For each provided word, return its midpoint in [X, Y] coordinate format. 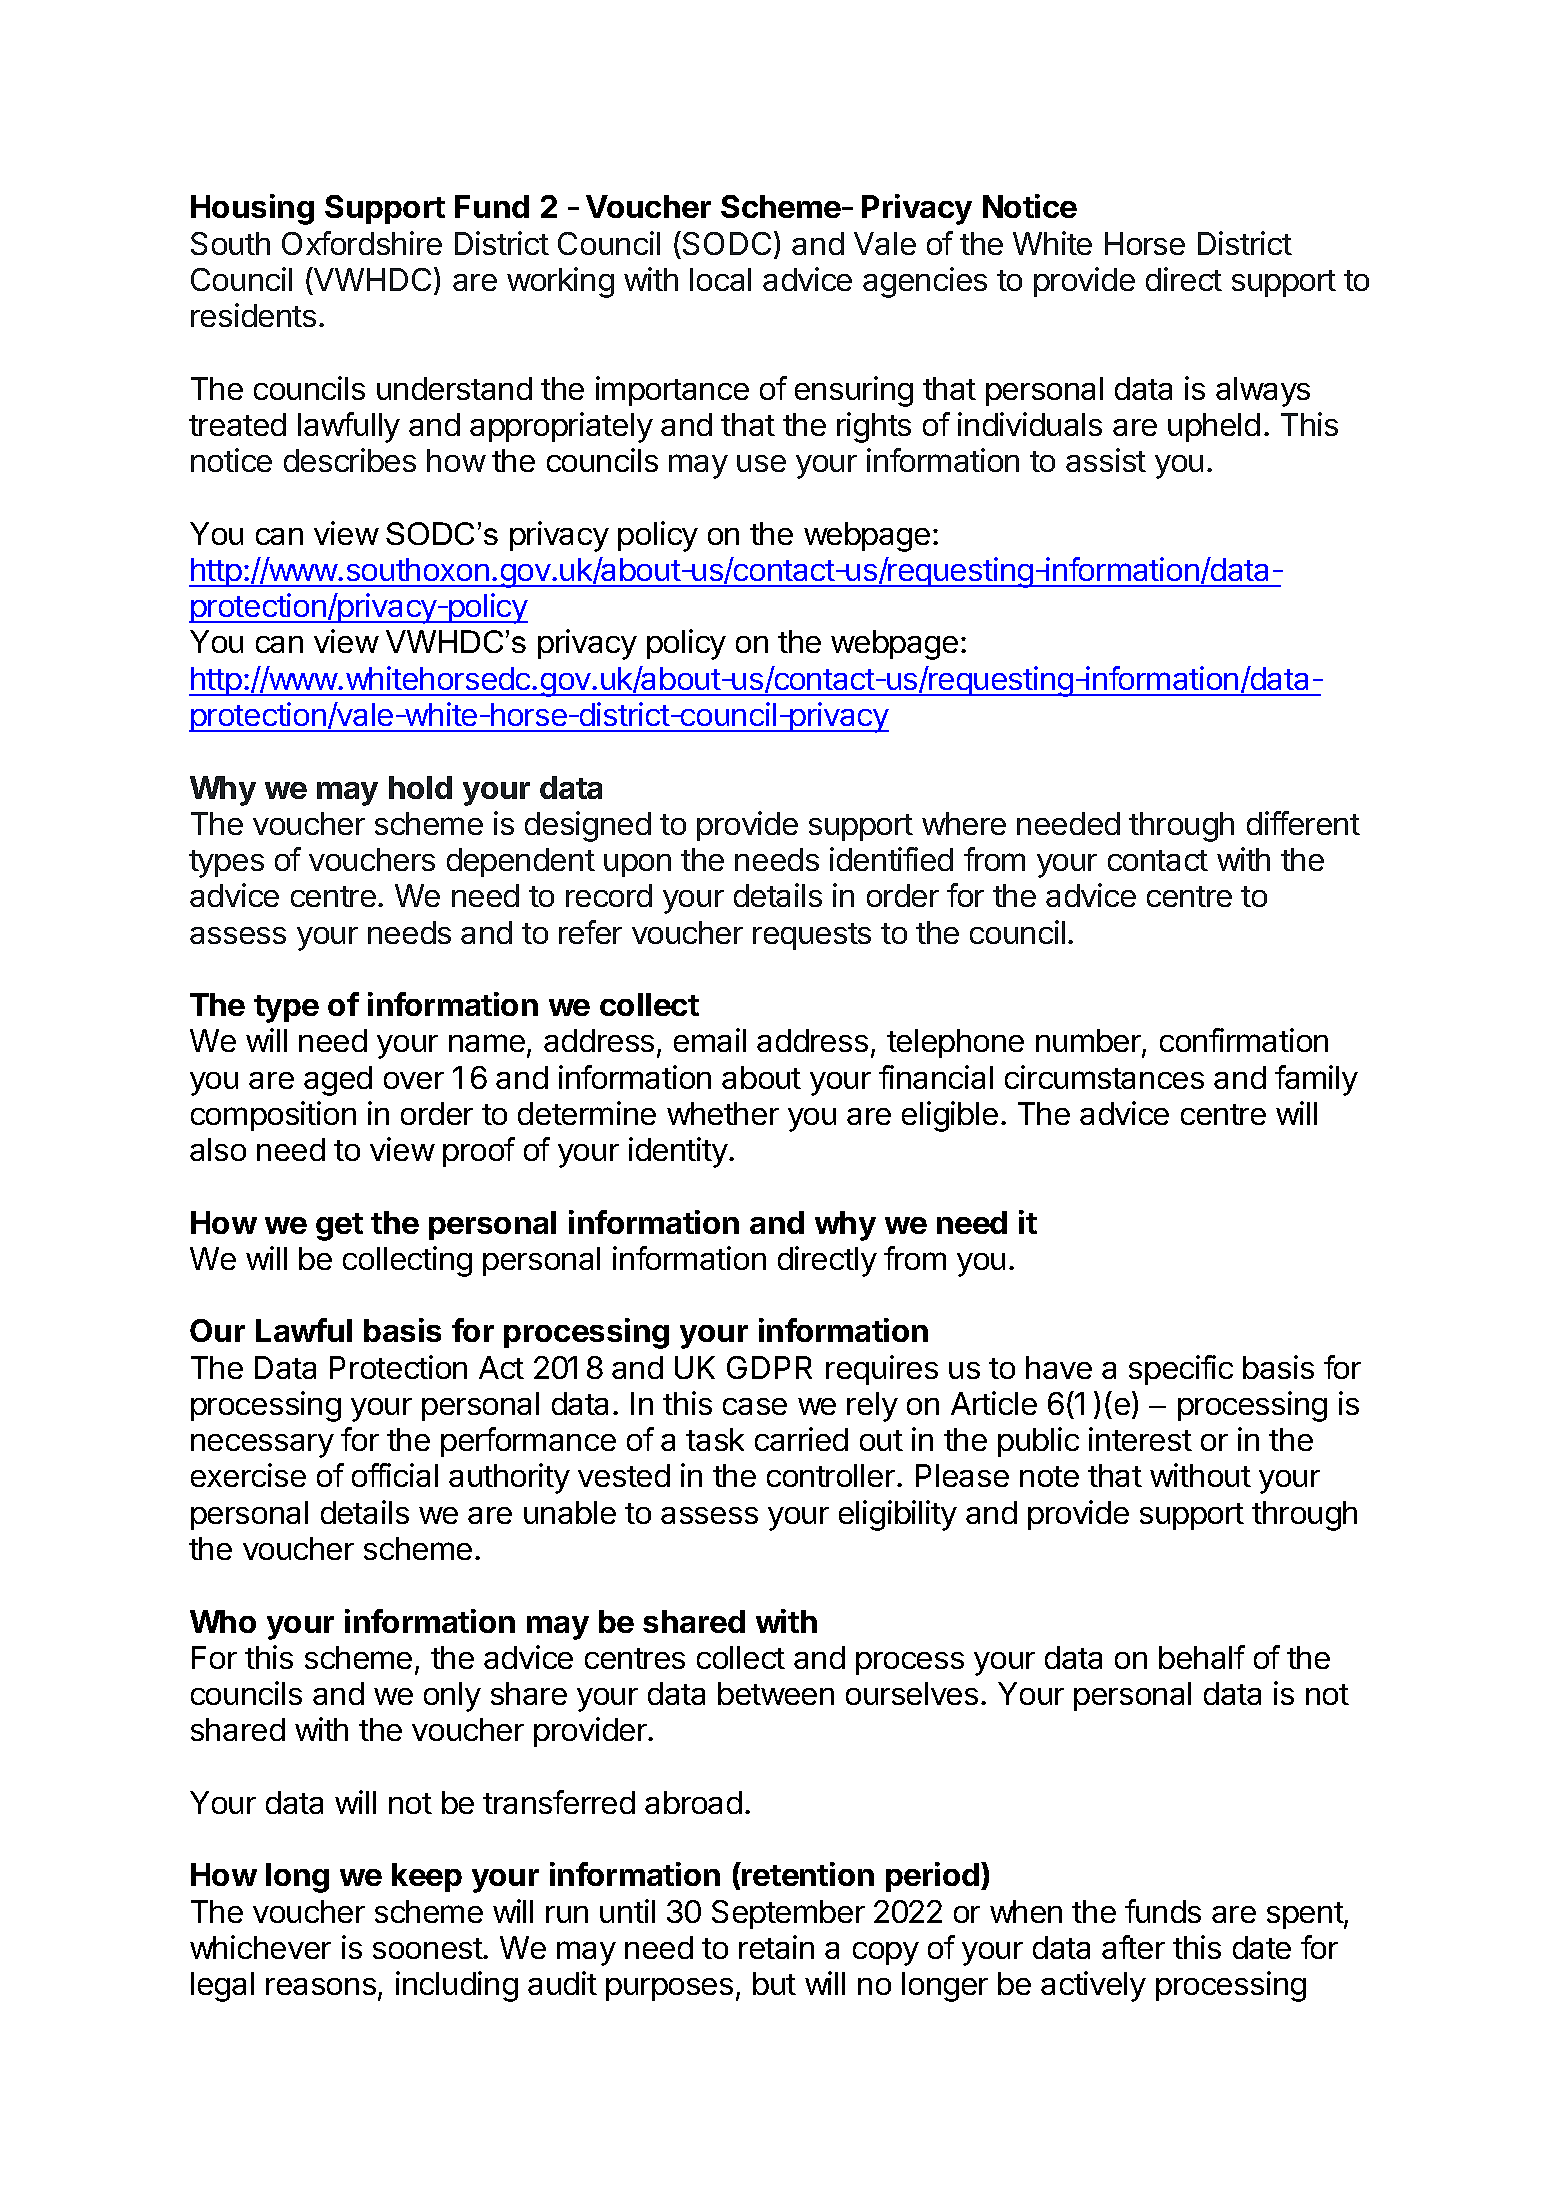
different [1303, 823]
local [720, 279]
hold [420, 787]
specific [1181, 1370]
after [1133, 1947]
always [1263, 392]
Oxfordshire [362, 243]
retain [776, 1947]
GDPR [769, 1367]
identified [891, 859]
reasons [321, 1986]
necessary [262, 1446]
